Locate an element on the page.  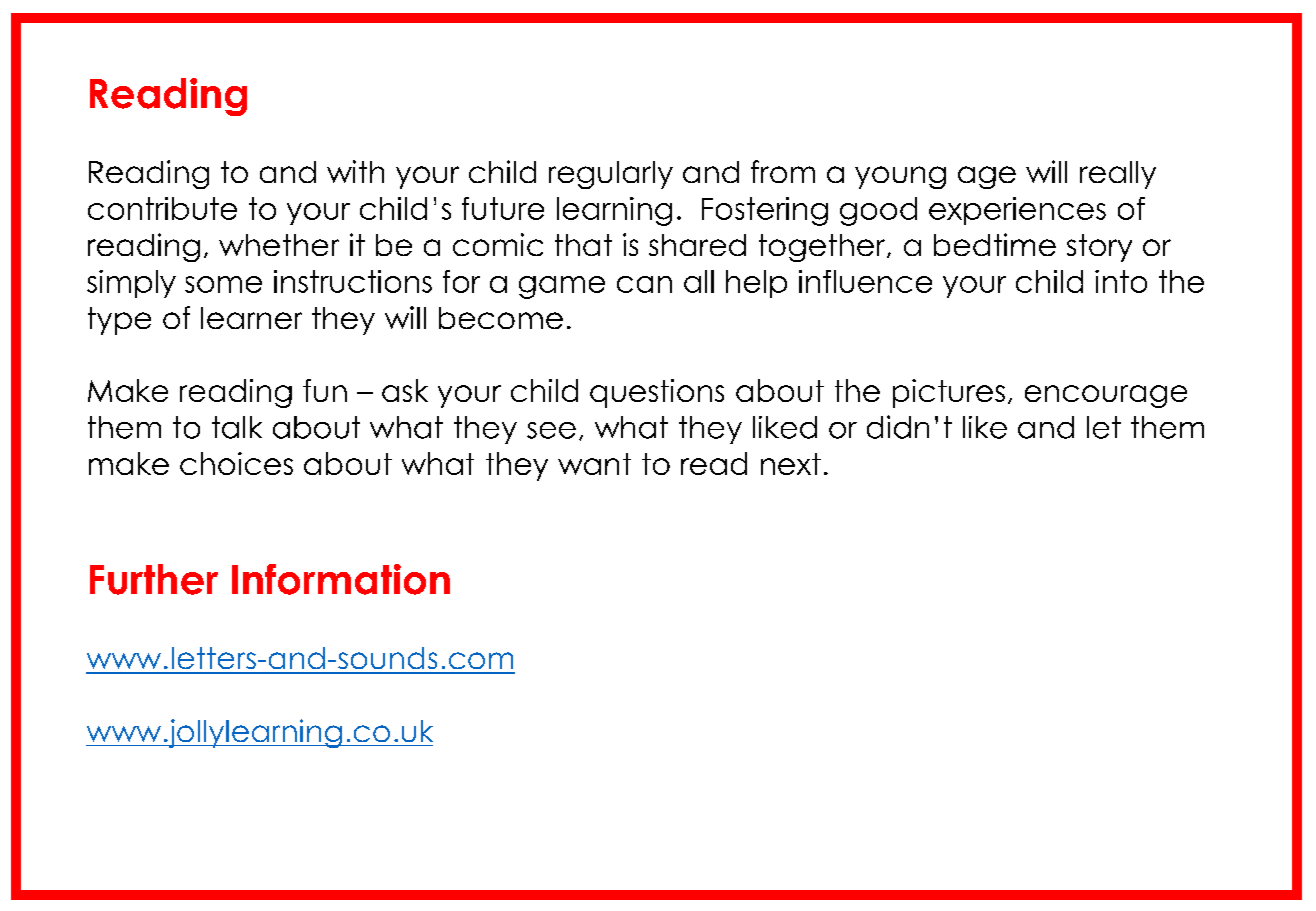
can is located at coordinates (644, 284).
